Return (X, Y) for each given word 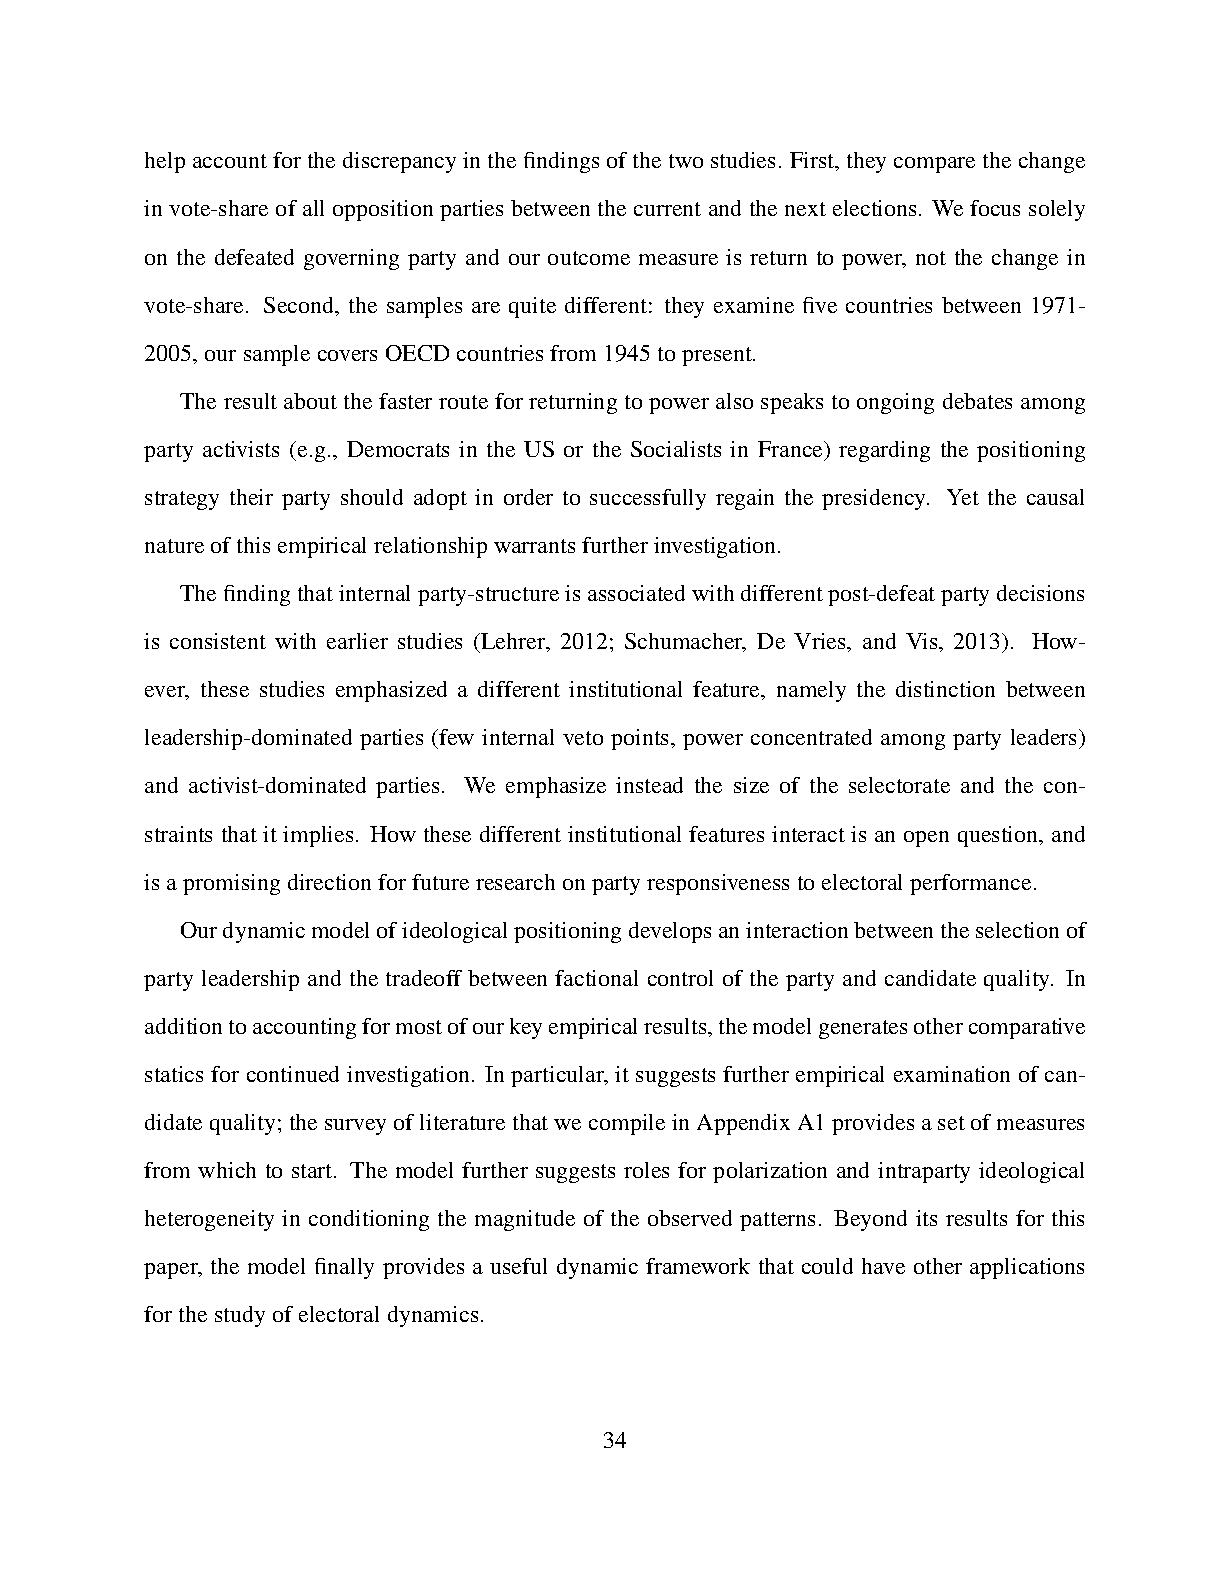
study (240, 1316)
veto (583, 738)
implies (318, 836)
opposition (383, 210)
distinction (945, 689)
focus (995, 208)
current (667, 209)
